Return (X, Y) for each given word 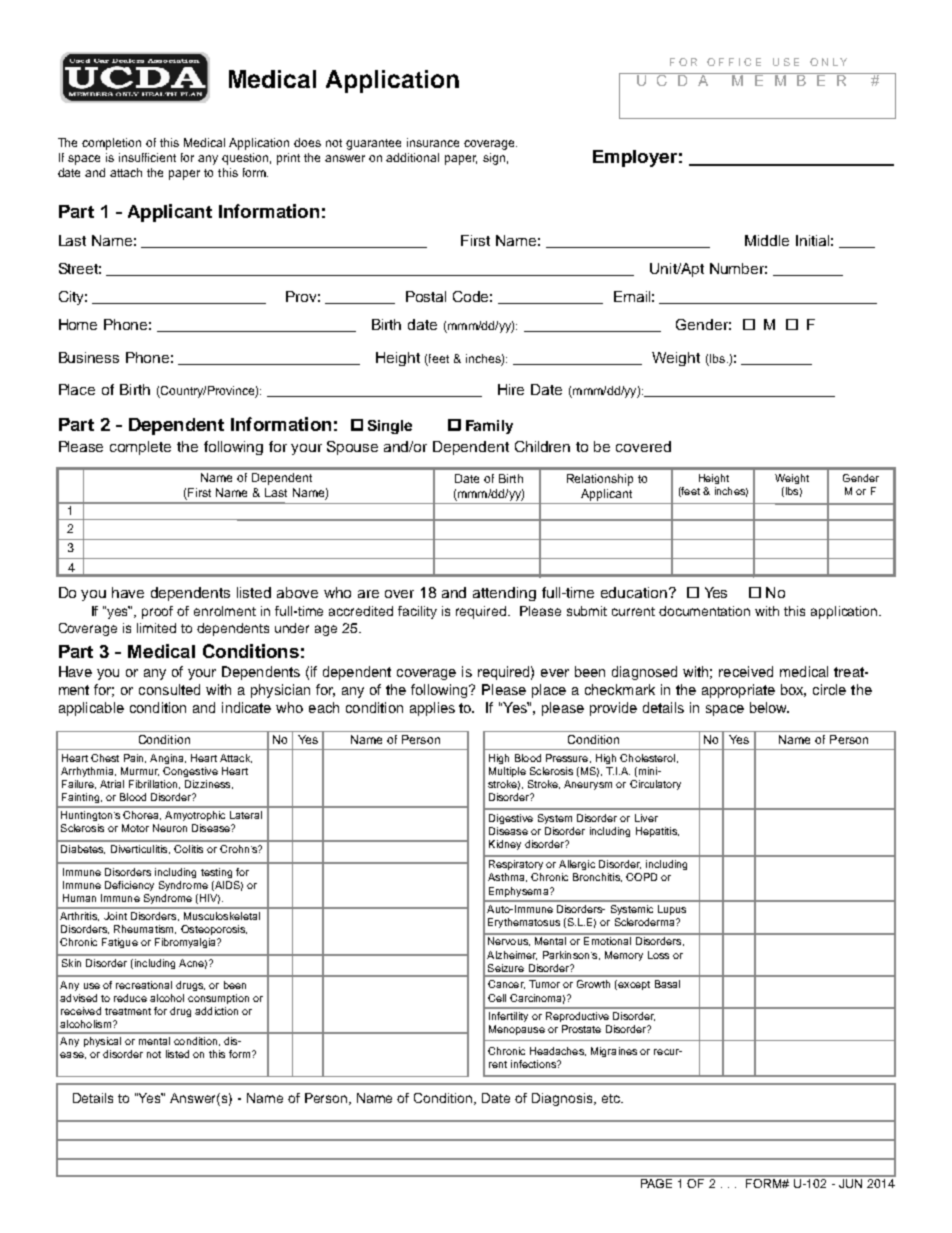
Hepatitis (657, 832)
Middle (767, 240)
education (635, 592)
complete (140, 448)
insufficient (147, 157)
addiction (216, 1011)
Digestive (511, 819)
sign (494, 159)
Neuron (170, 828)
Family (489, 427)
